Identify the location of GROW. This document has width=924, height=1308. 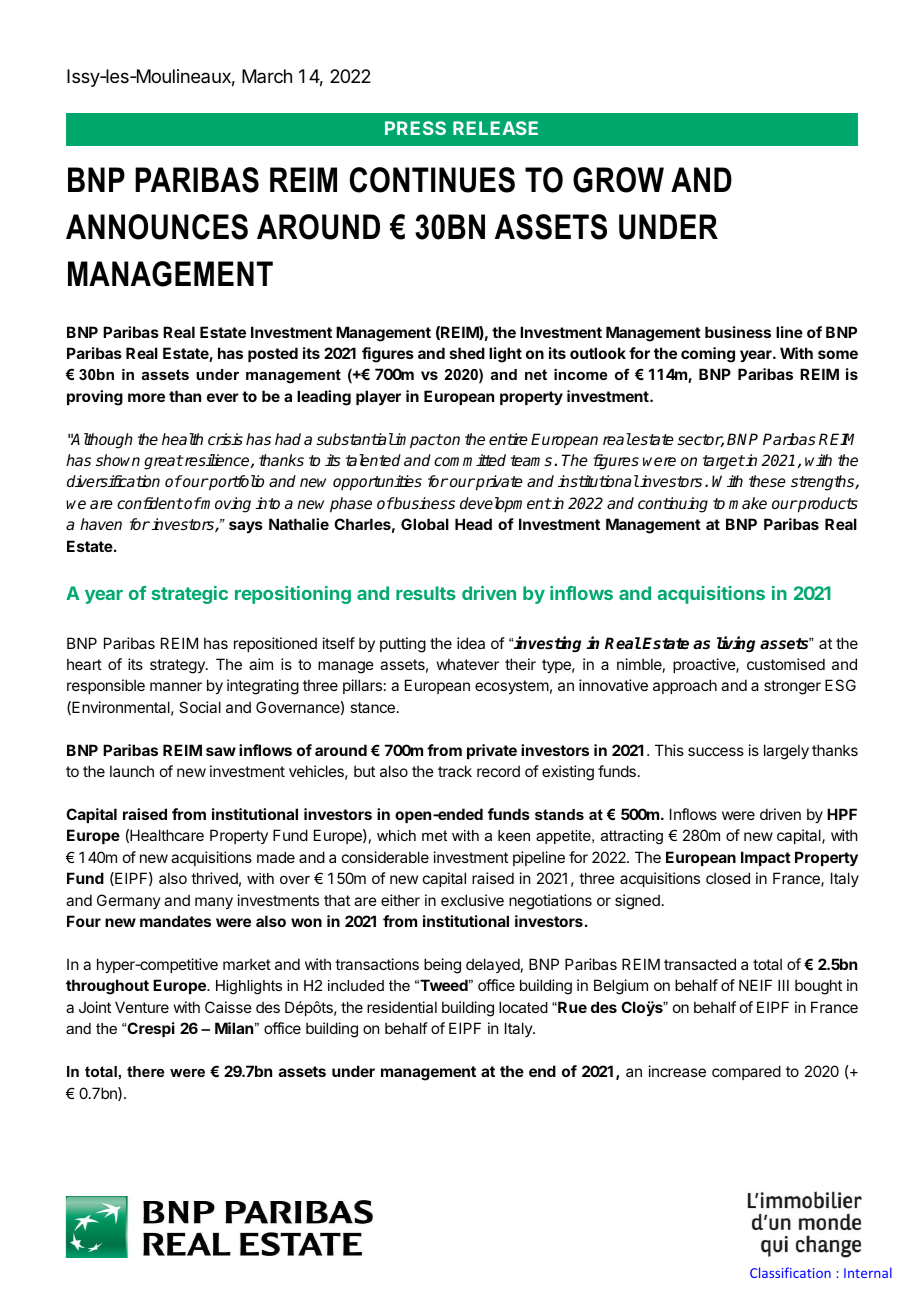
(618, 180).
